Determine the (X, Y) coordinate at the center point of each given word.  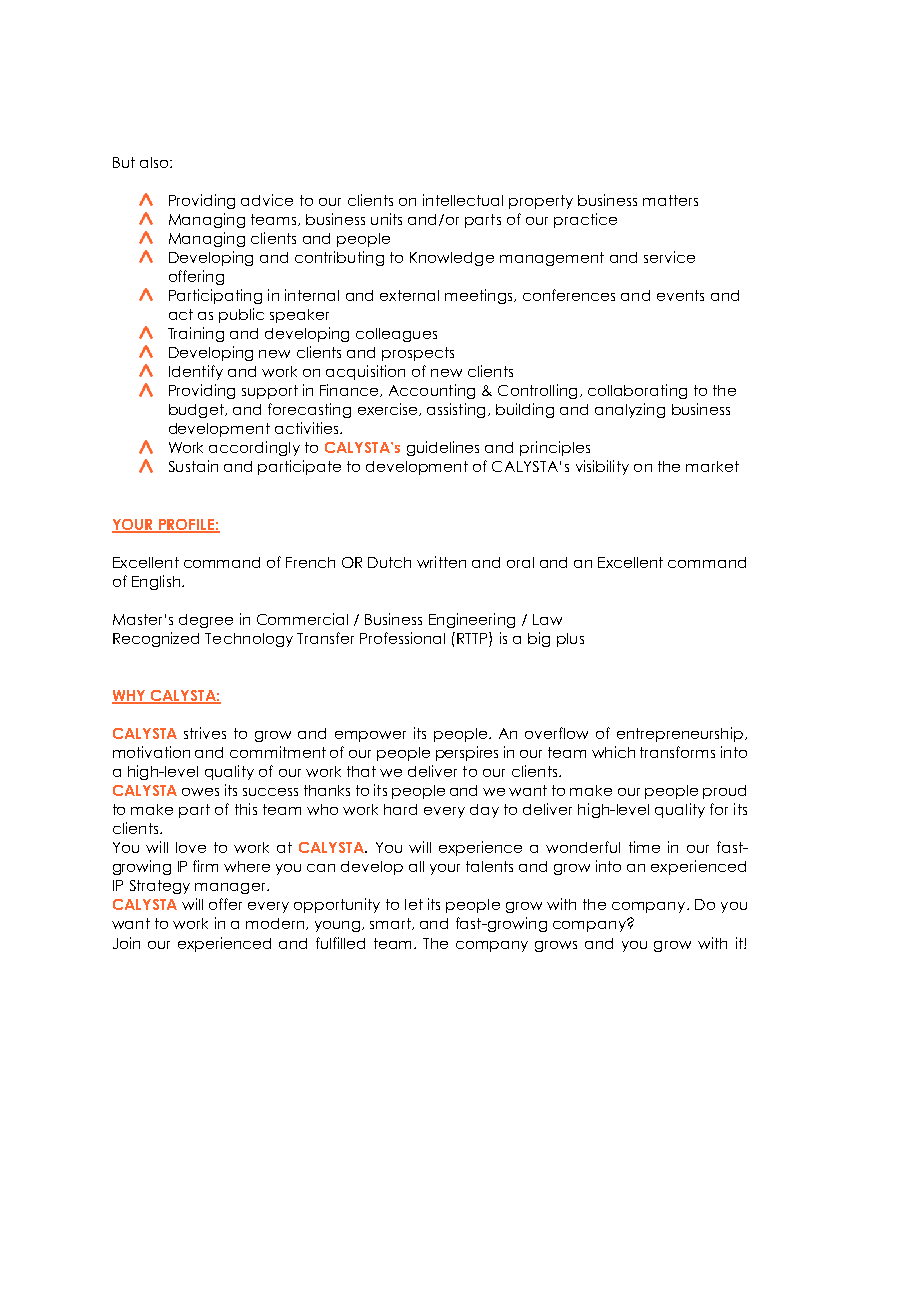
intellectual (463, 200)
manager (231, 888)
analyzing (630, 410)
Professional (402, 638)
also (155, 162)
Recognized (156, 639)
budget (197, 411)
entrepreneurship (680, 734)
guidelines (443, 448)
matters (670, 200)
